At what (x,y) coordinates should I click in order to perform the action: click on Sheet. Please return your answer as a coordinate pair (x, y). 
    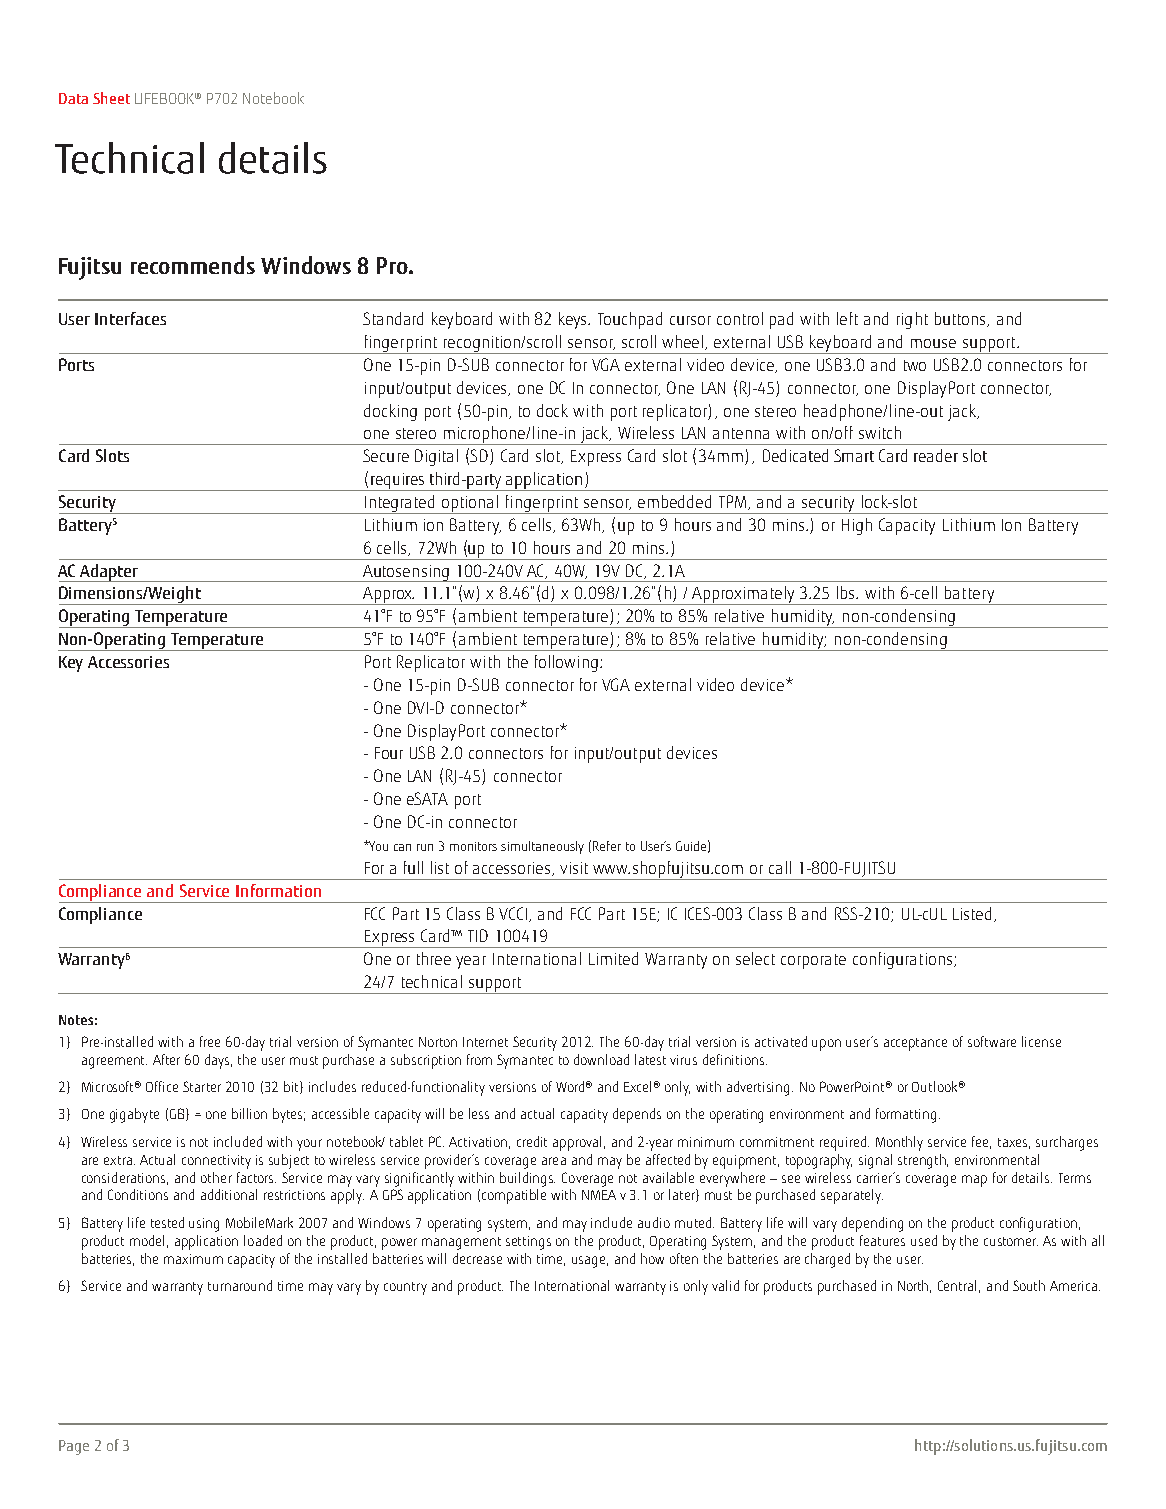
    Looking at the image, I should click on (111, 98).
